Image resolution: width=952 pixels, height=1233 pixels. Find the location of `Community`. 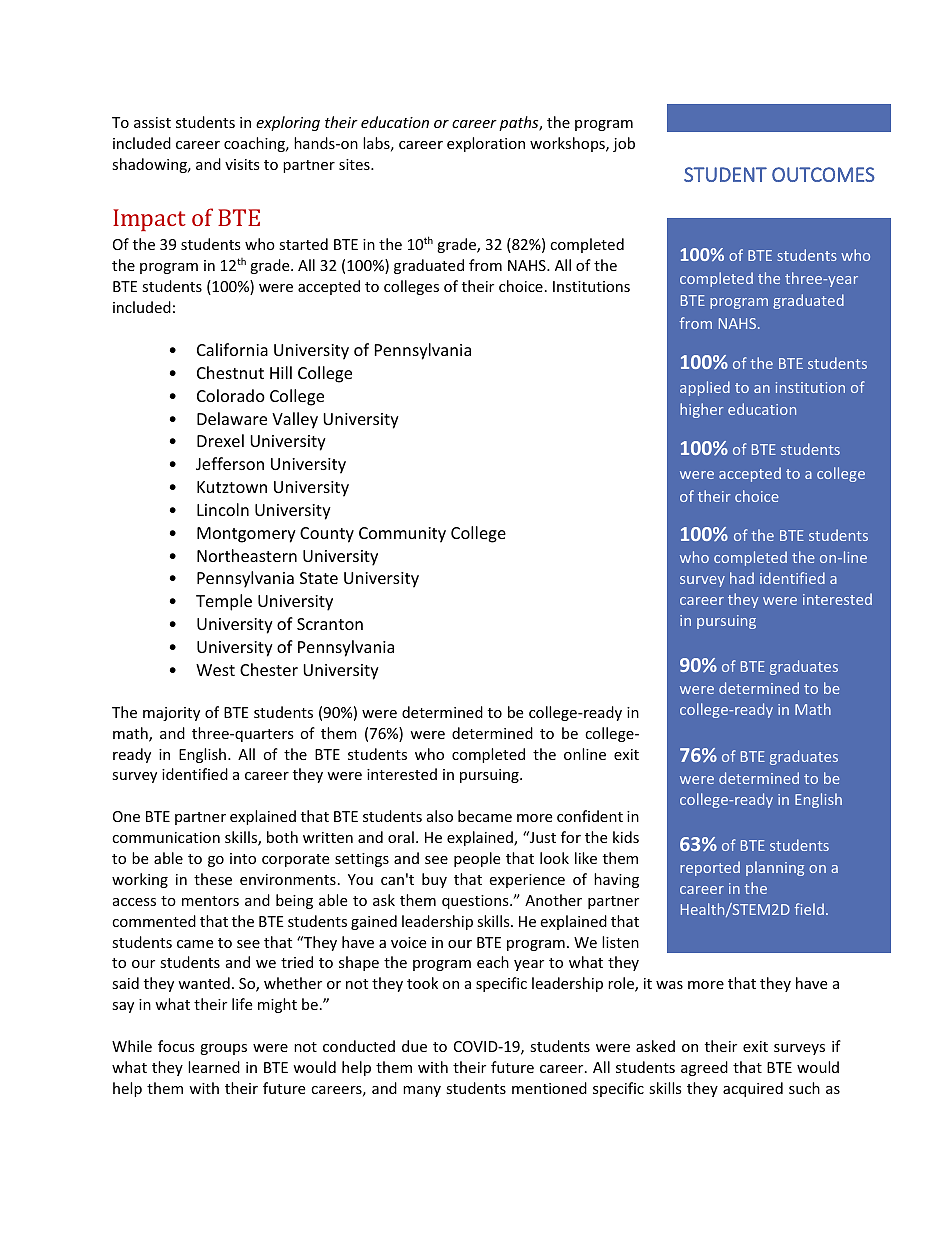

Community is located at coordinates (402, 535).
